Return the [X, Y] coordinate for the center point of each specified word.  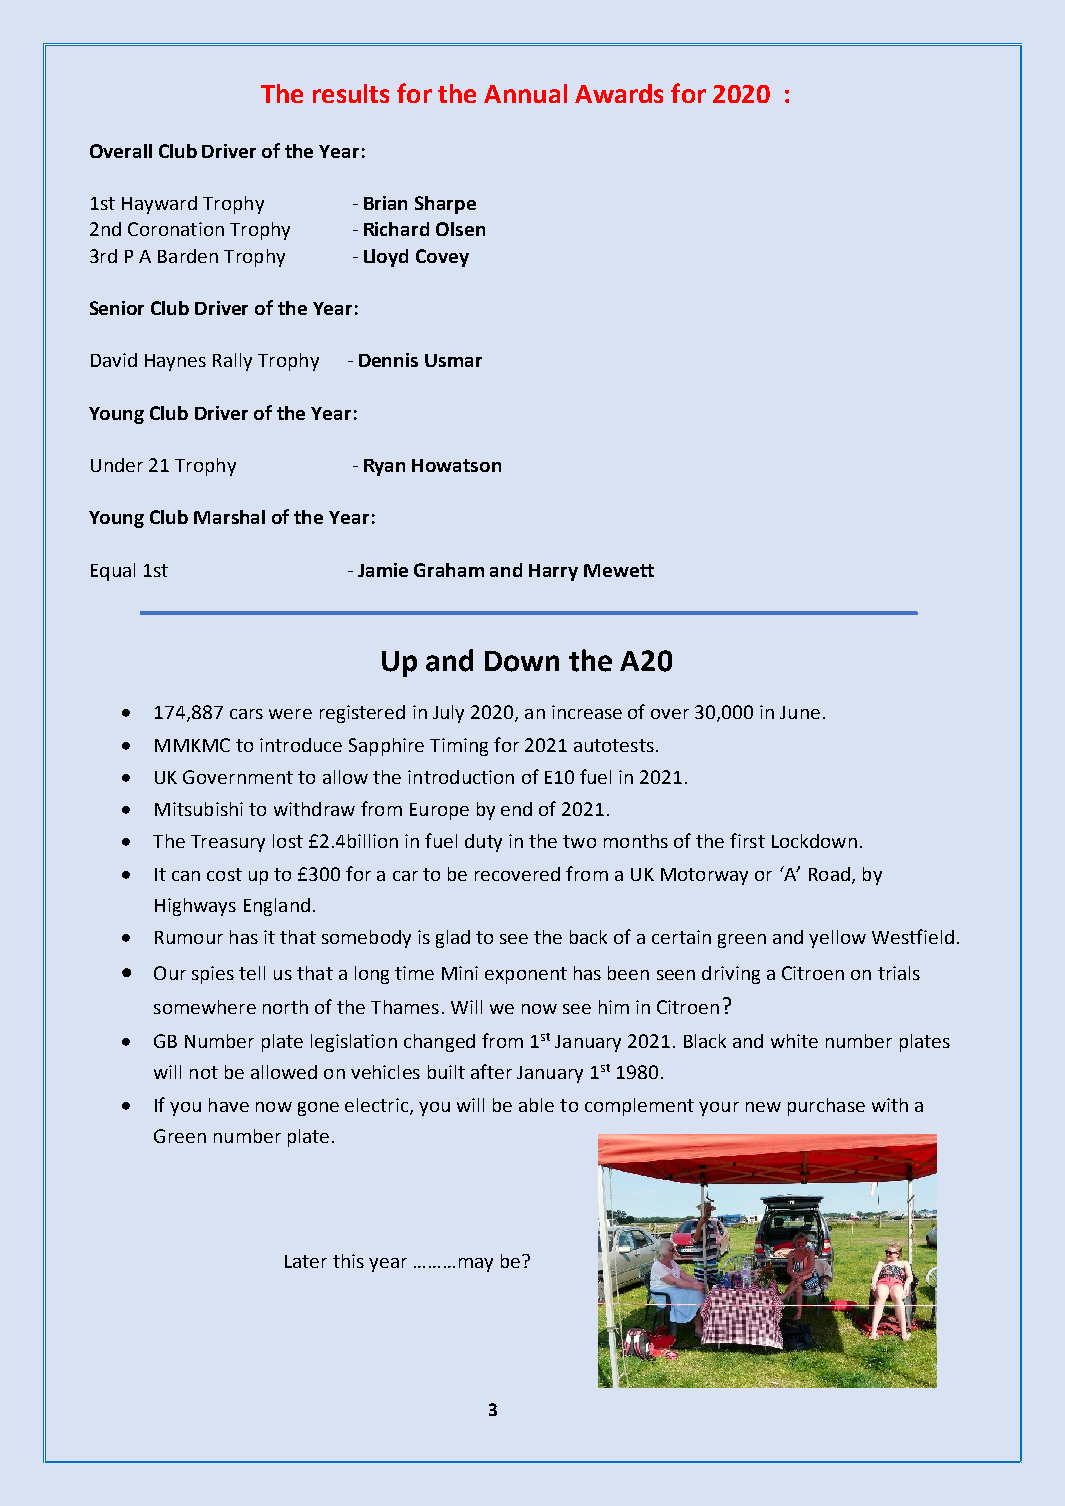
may [476, 1265]
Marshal [229, 517]
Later [306, 1261]
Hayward [159, 205]
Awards [619, 93]
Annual [525, 93]
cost [224, 874]
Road [829, 874]
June [800, 712]
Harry [553, 572]
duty [483, 843]
